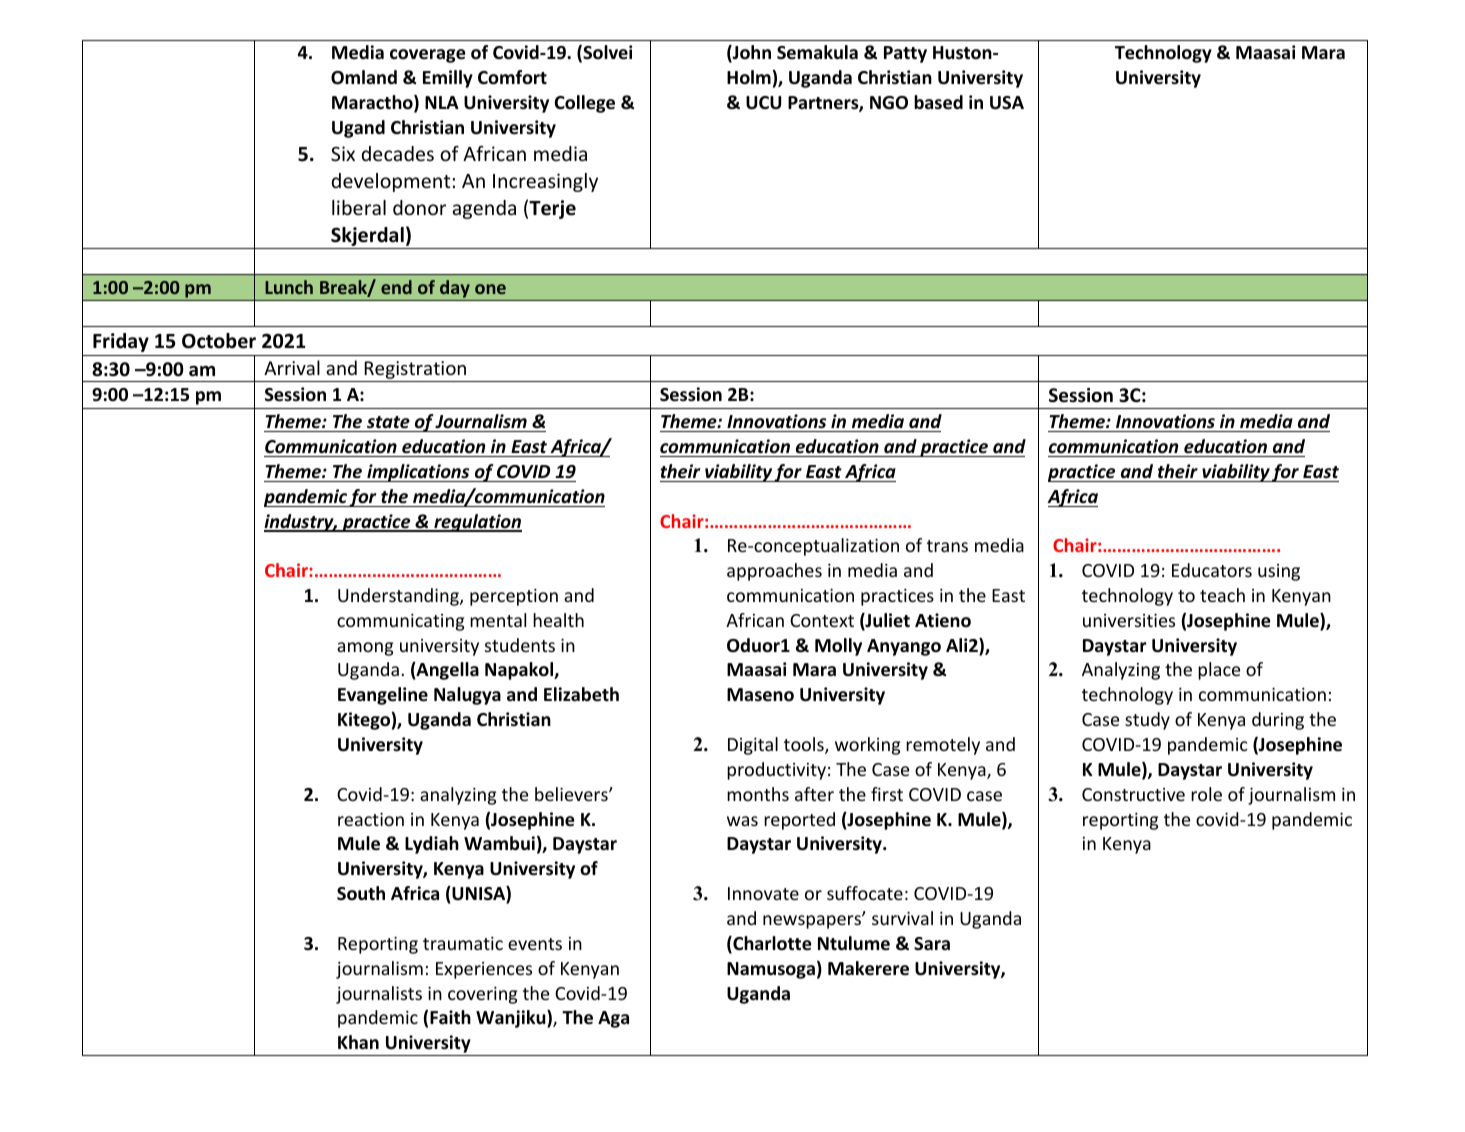 The width and height of the screenshot is (1465, 1132). Describe the element at coordinates (938, 102) in the screenshot. I see `based` at that location.
